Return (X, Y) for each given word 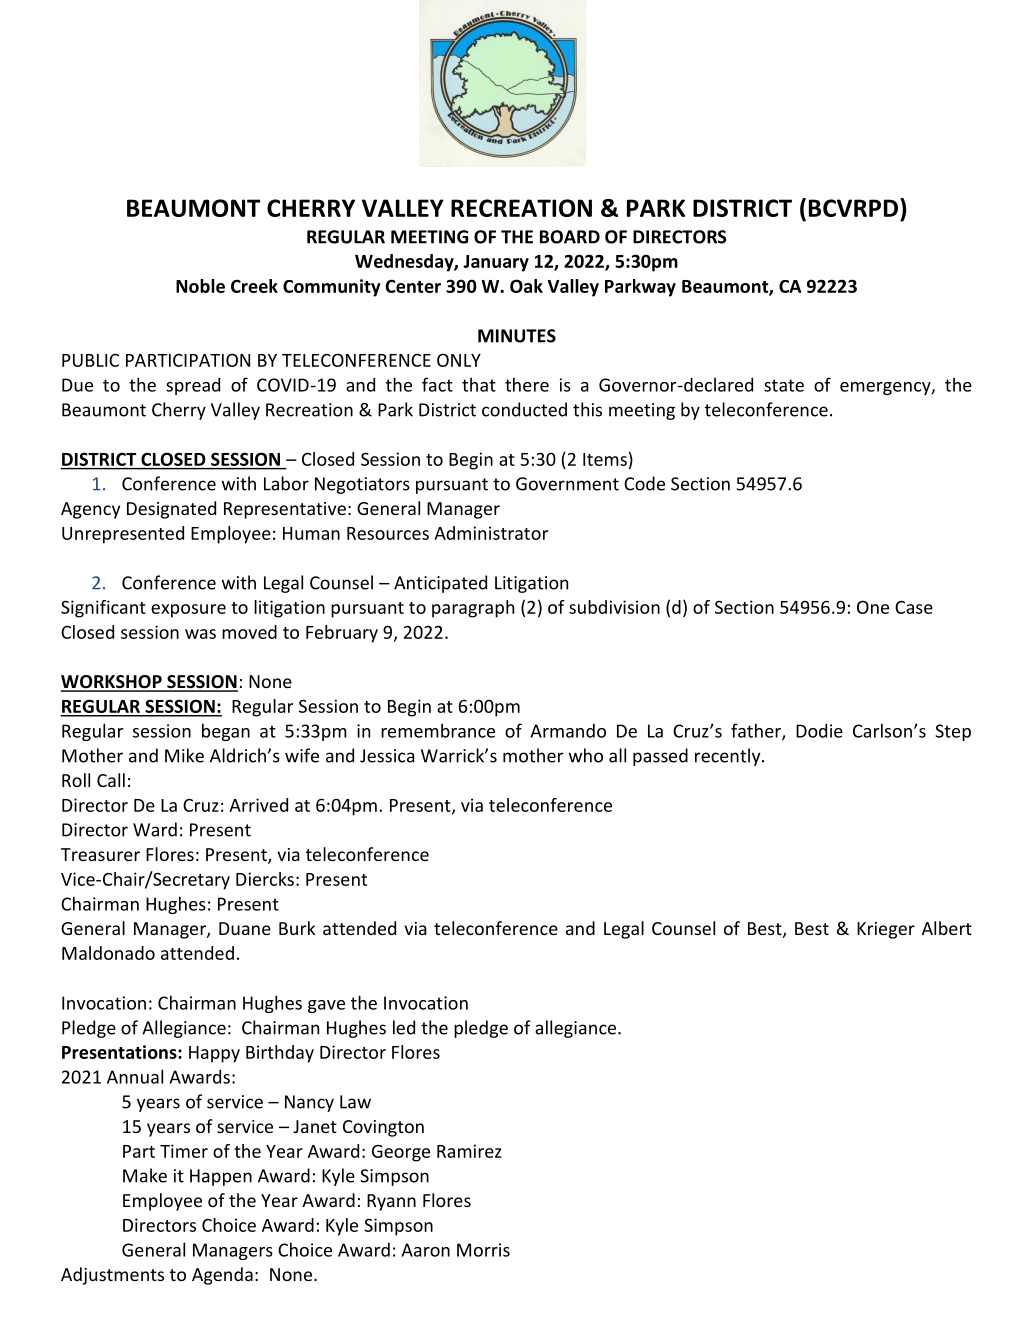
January (496, 263)
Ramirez (469, 1151)
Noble (200, 286)
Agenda (222, 1276)
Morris (483, 1250)
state (784, 385)
